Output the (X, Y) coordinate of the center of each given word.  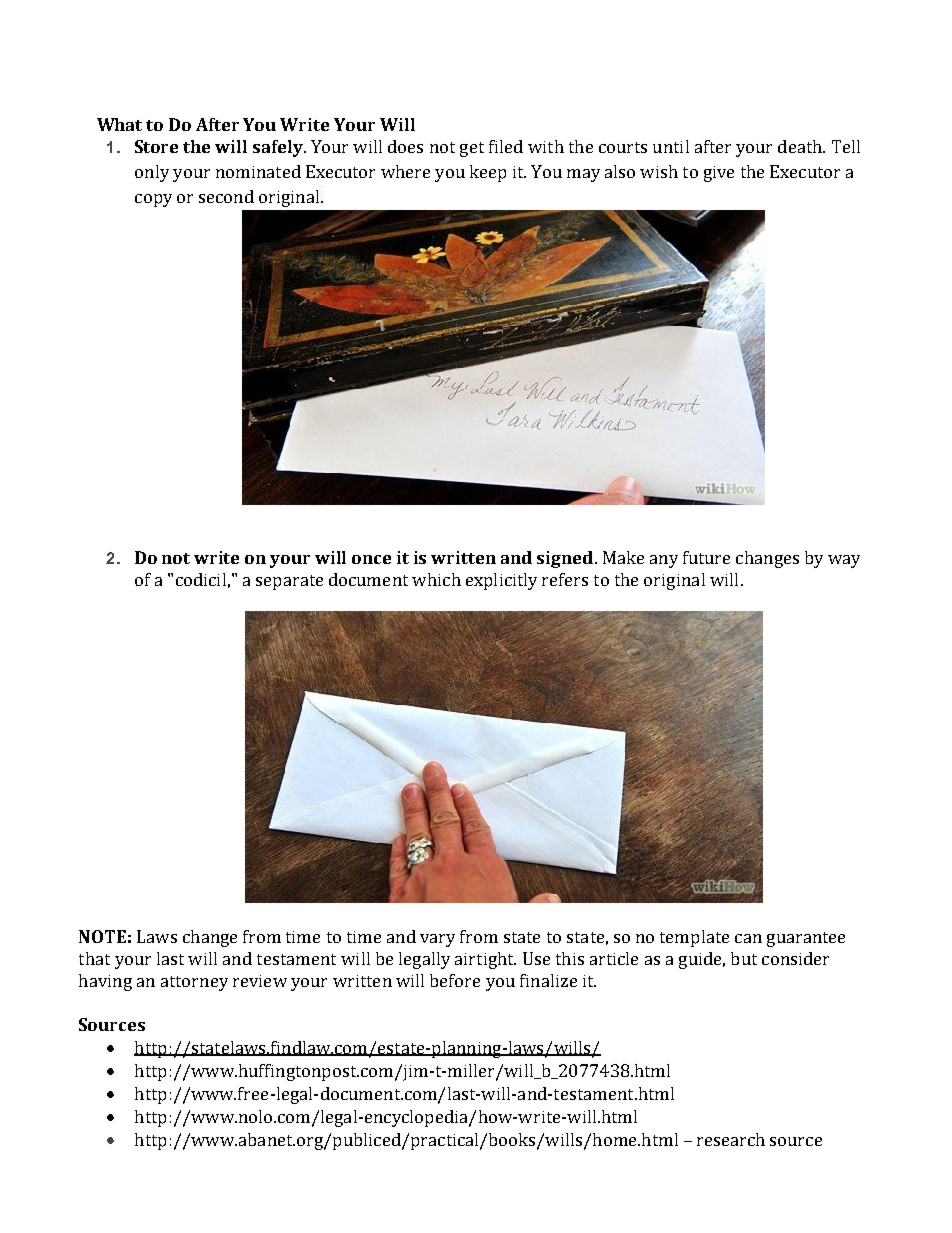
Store (156, 146)
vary (437, 940)
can (748, 938)
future (706, 557)
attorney (194, 983)
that (94, 958)
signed (565, 559)
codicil (201, 579)
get (472, 149)
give (719, 174)
